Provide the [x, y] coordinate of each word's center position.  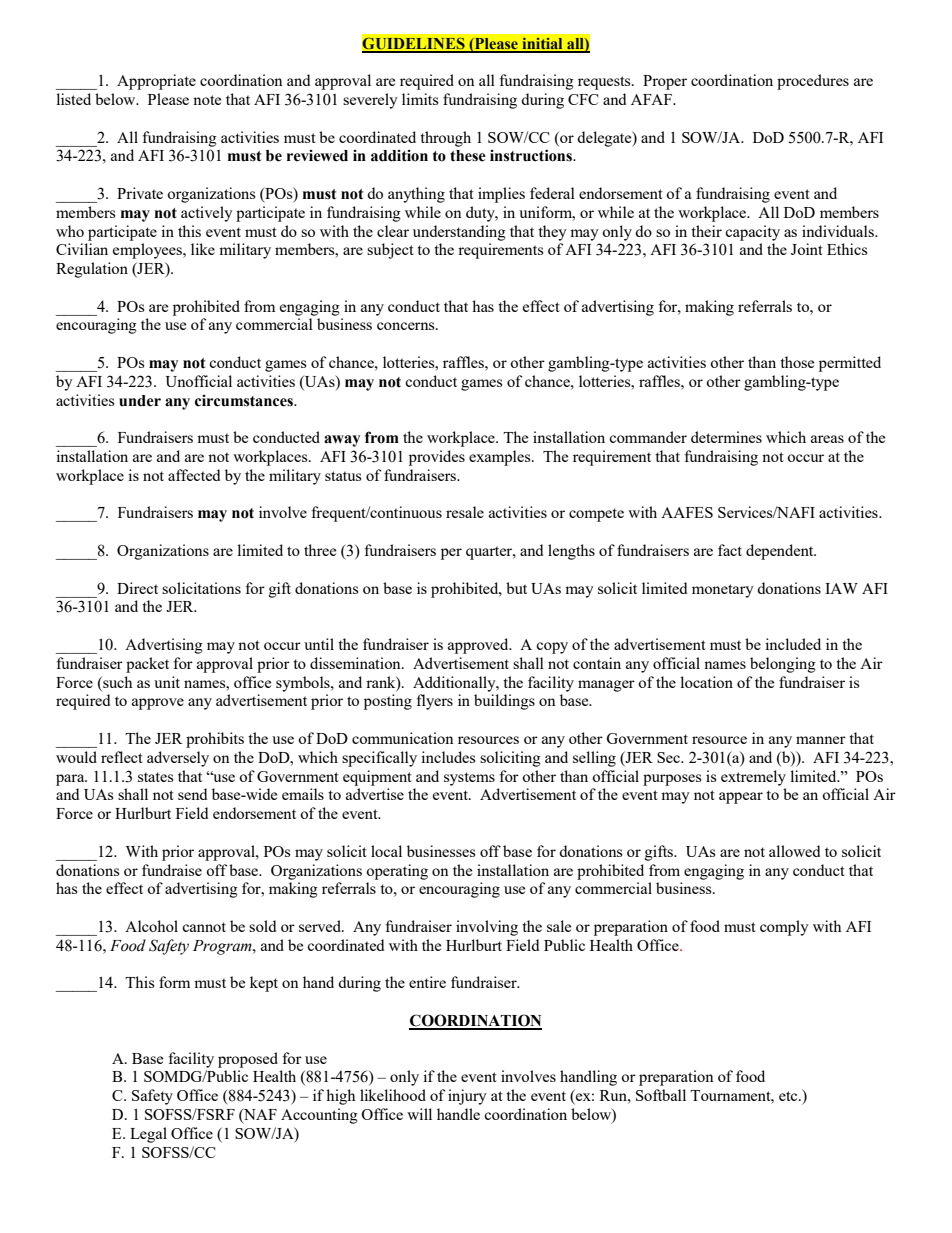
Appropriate [156, 82]
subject [390, 251]
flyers [434, 702]
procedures [813, 82]
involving [487, 928]
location [706, 682]
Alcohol [151, 926]
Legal [148, 1135]
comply [784, 928]
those [797, 362]
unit [167, 682]
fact [730, 550]
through [445, 139]
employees [148, 251]
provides [437, 458]
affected [194, 475]
